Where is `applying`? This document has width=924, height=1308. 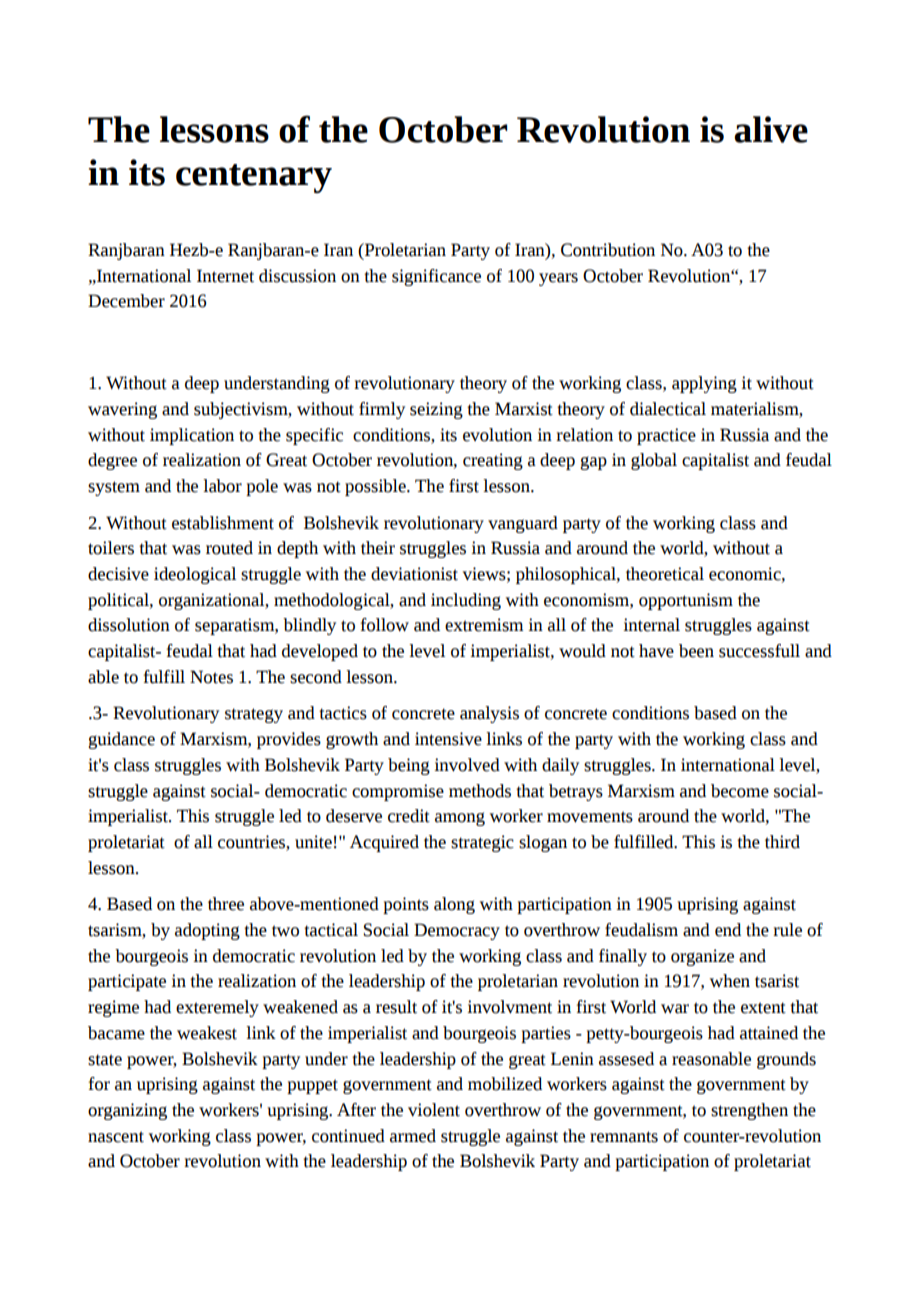
applying is located at coordinates (704, 384).
